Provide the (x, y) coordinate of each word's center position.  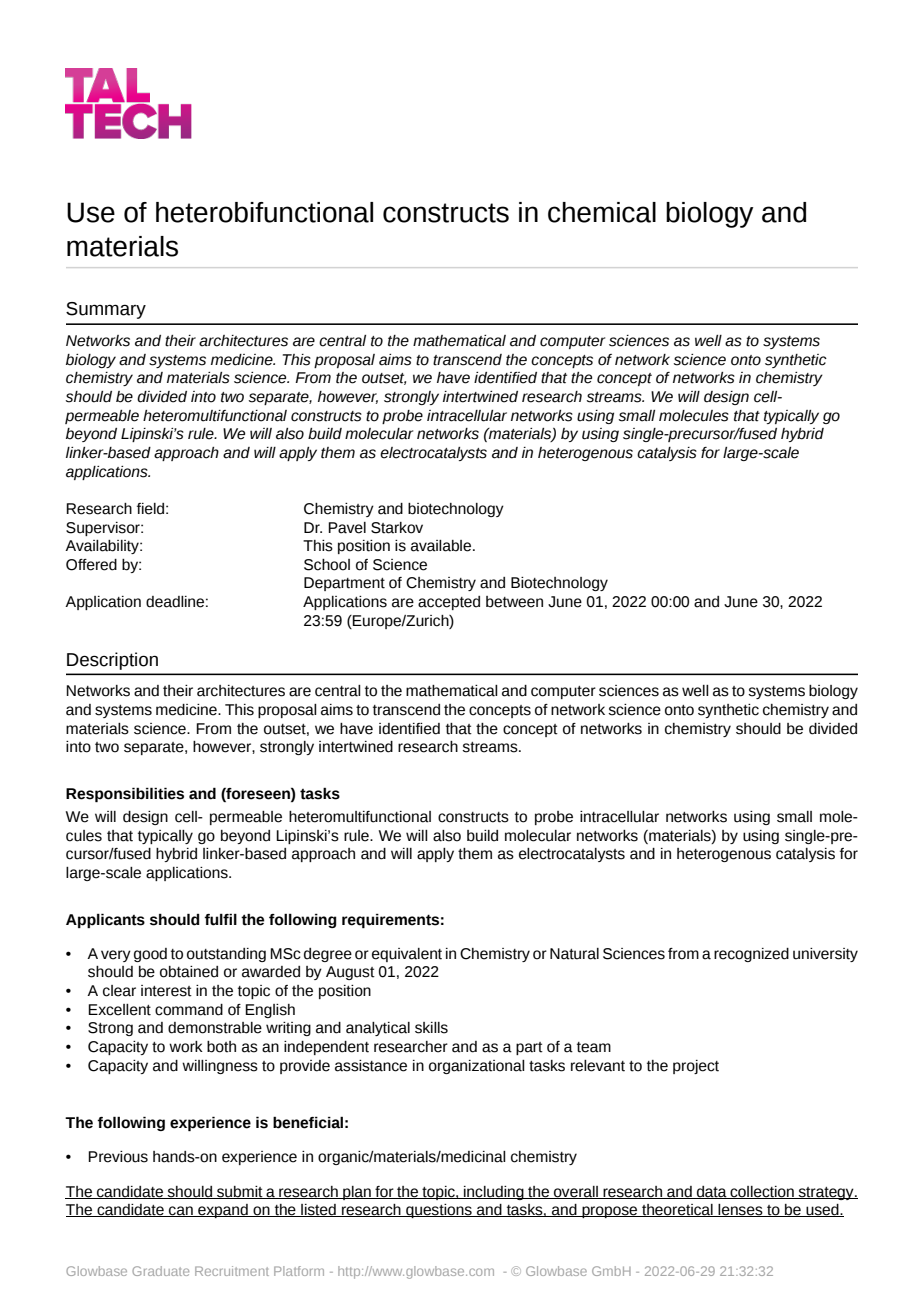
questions (439, 1211)
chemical (602, 212)
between (514, 602)
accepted (449, 603)
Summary (106, 310)
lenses (741, 1210)
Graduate (160, 1271)
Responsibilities (125, 794)
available (442, 546)
